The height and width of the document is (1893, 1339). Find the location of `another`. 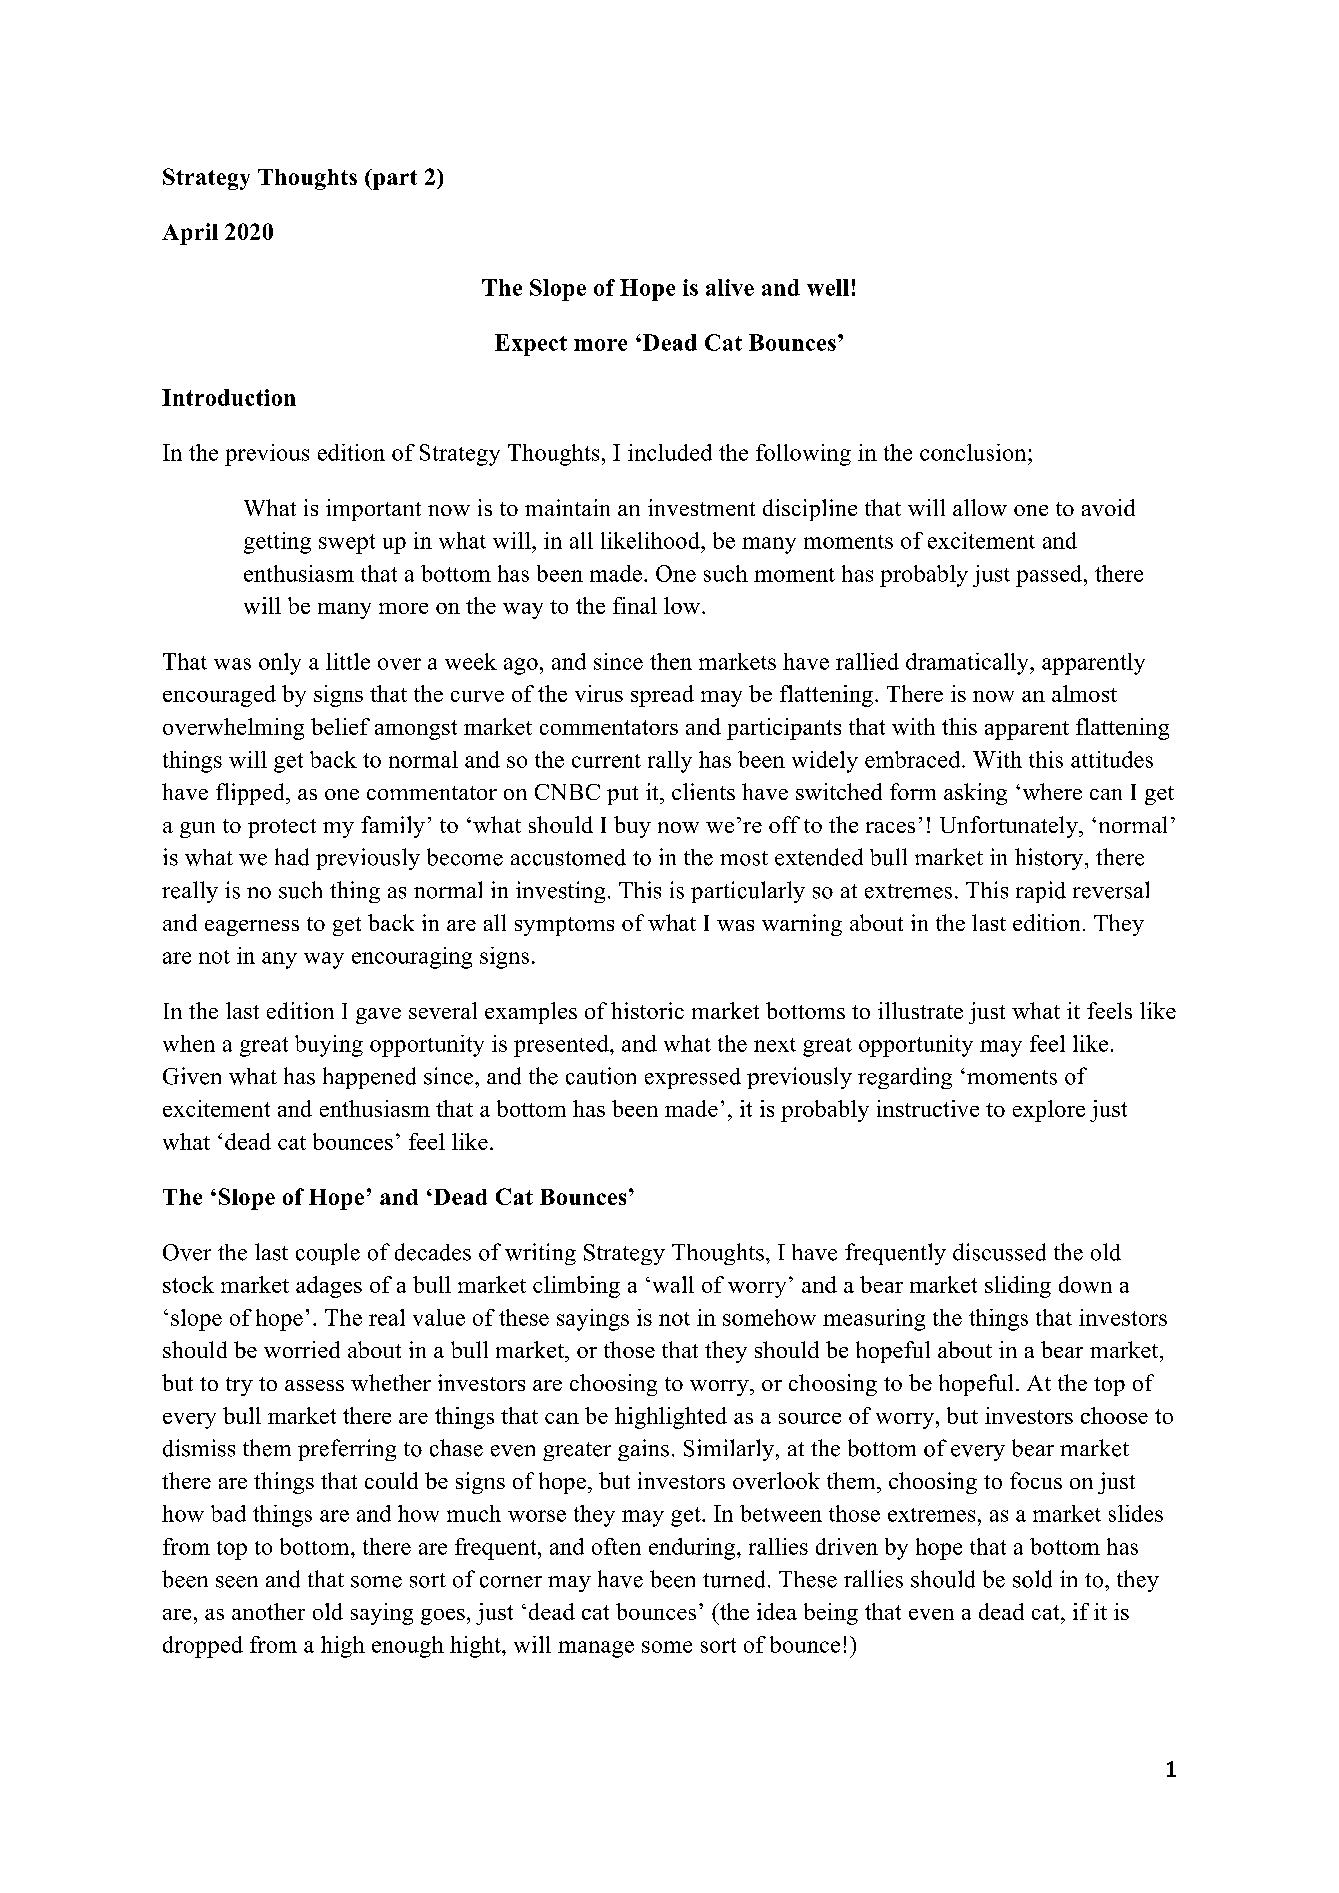

another is located at coordinates (268, 1611).
